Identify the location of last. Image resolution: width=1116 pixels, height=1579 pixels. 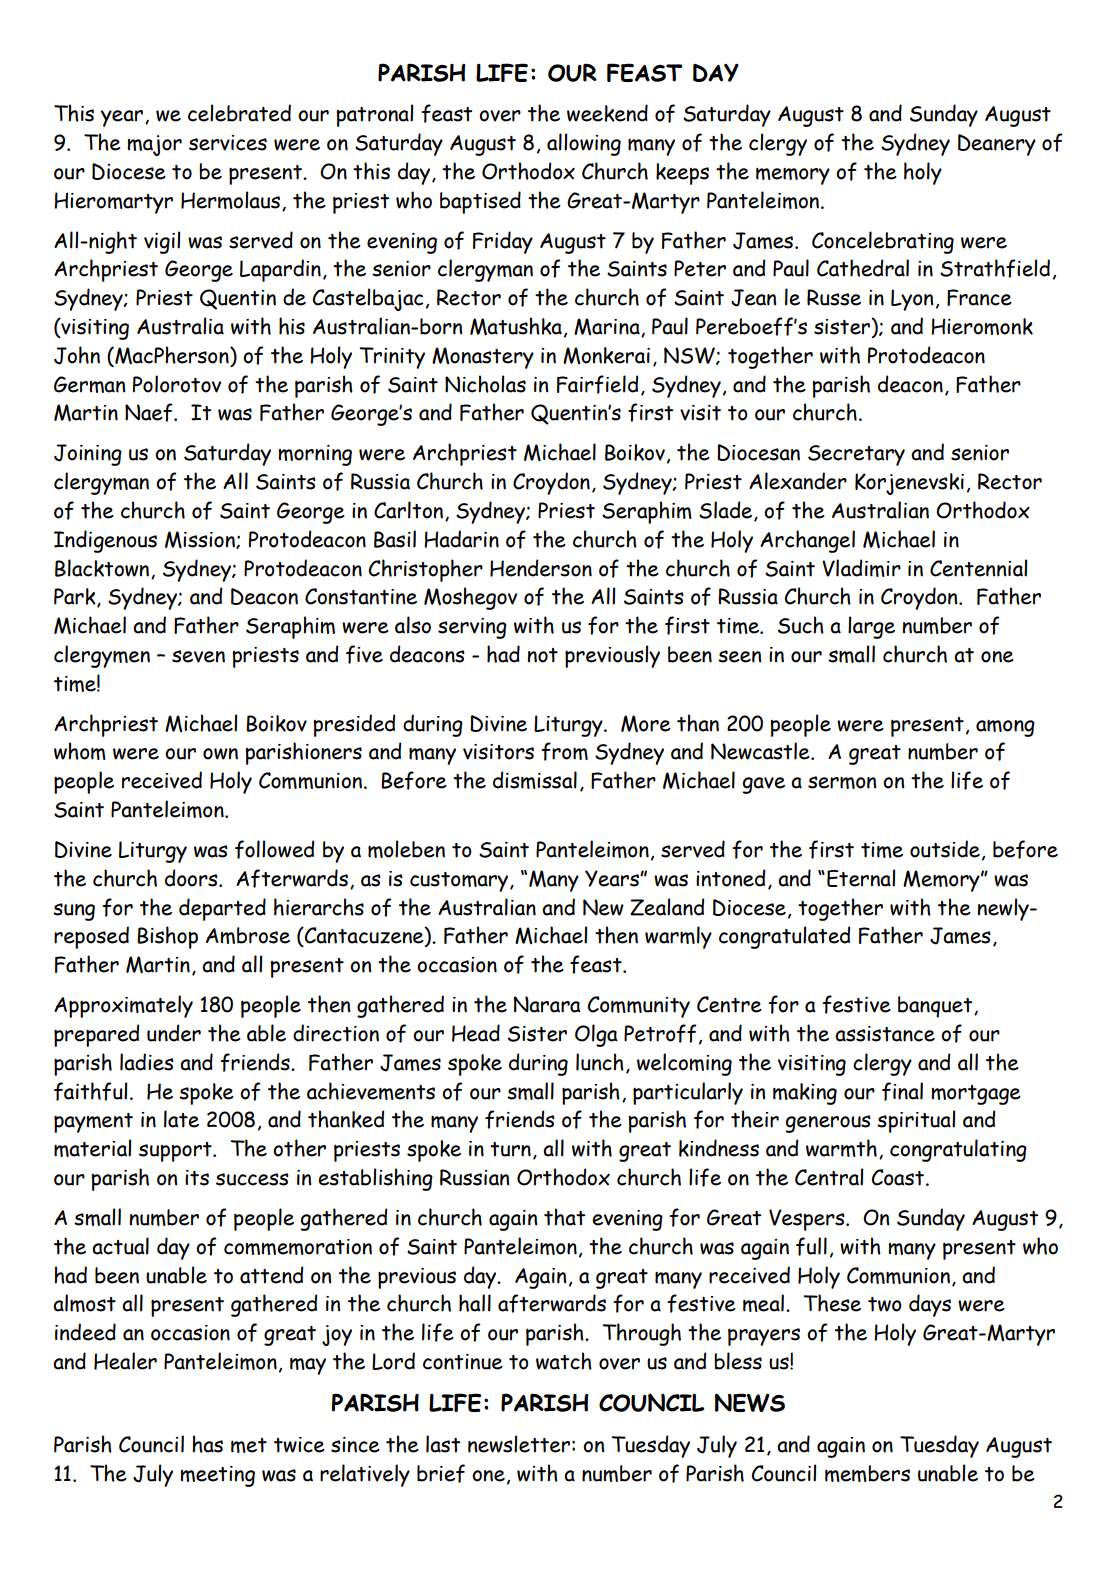
(443, 1444).
